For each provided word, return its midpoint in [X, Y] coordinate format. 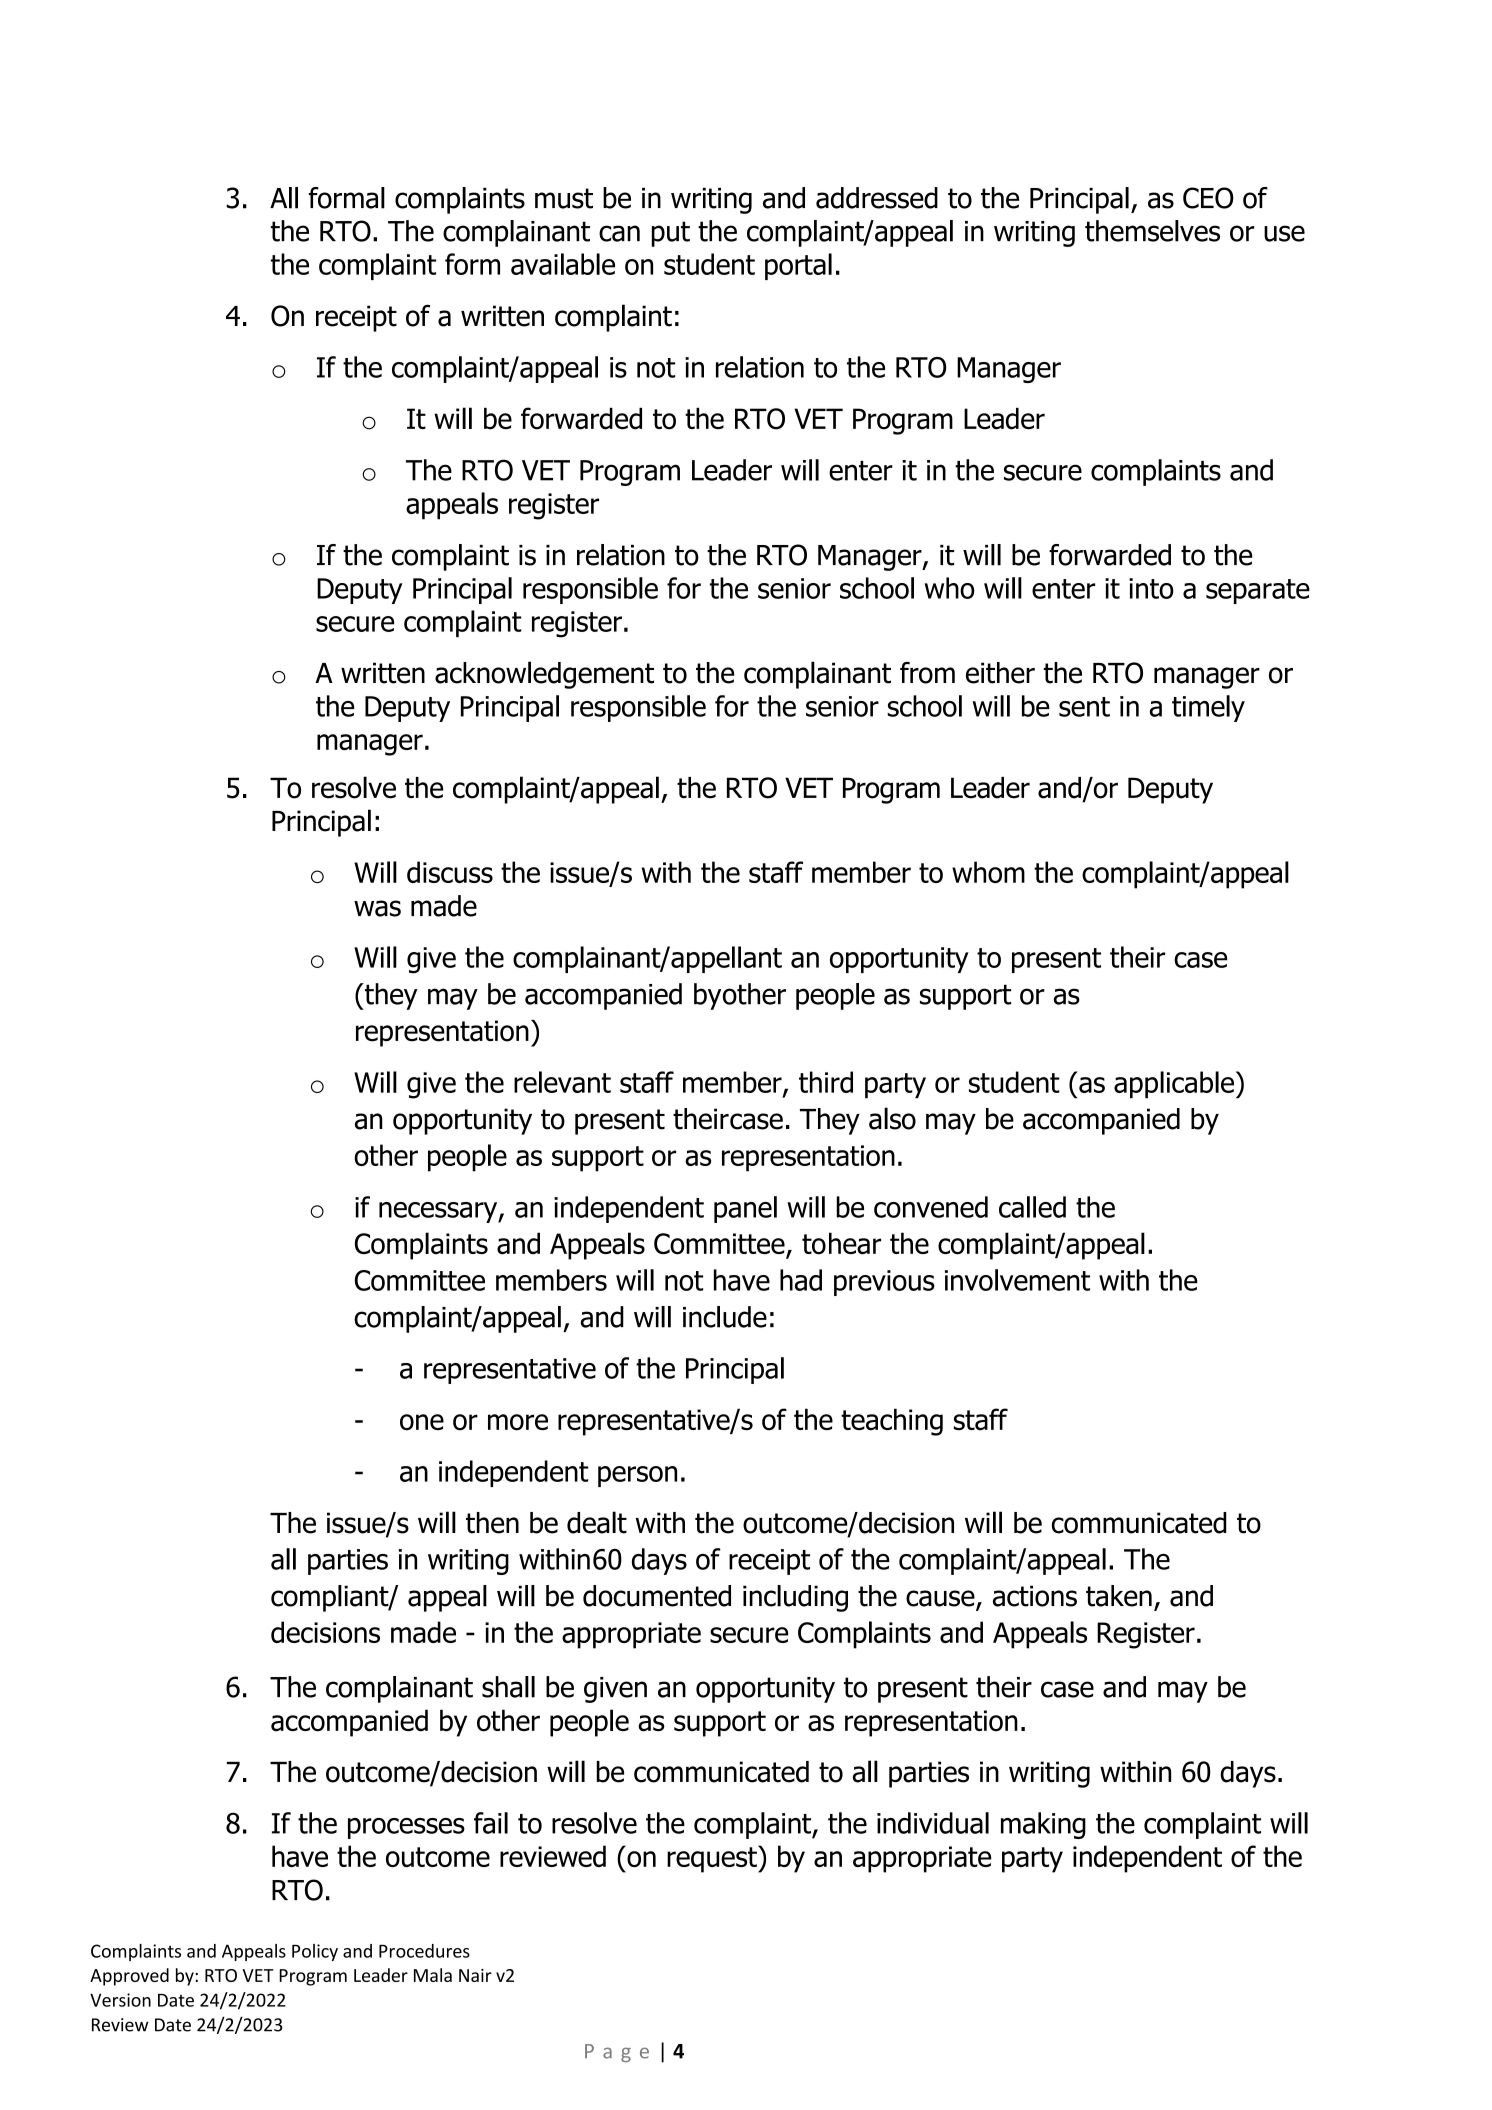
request [713, 1859]
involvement [1017, 1280]
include [725, 1317]
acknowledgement [544, 675]
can [619, 233]
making [1043, 1825]
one [422, 1422]
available [563, 264]
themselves [1152, 231]
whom [988, 872]
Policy [315, 1952]
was [377, 908]
